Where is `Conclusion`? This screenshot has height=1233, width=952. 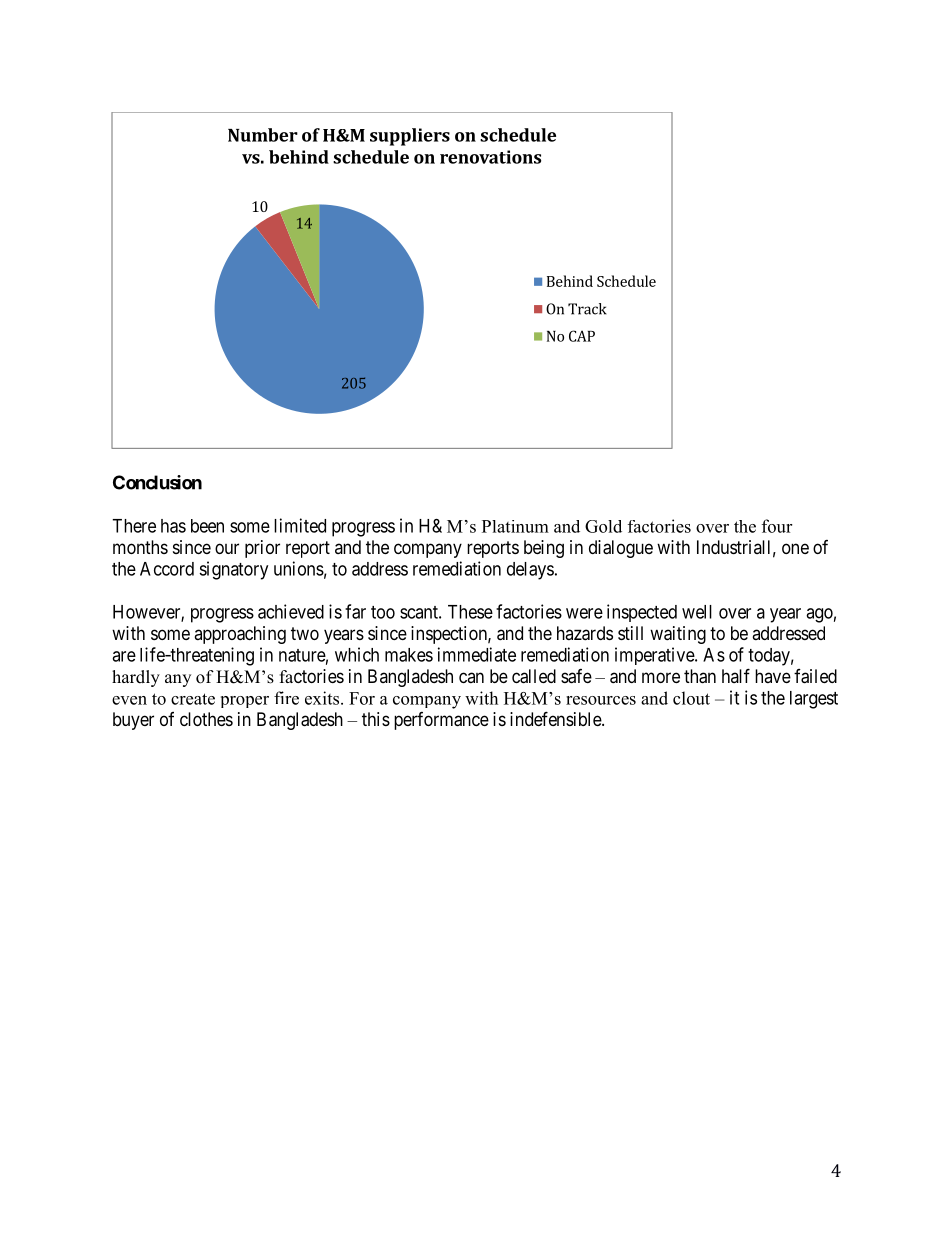 Conclusion is located at coordinates (157, 482).
